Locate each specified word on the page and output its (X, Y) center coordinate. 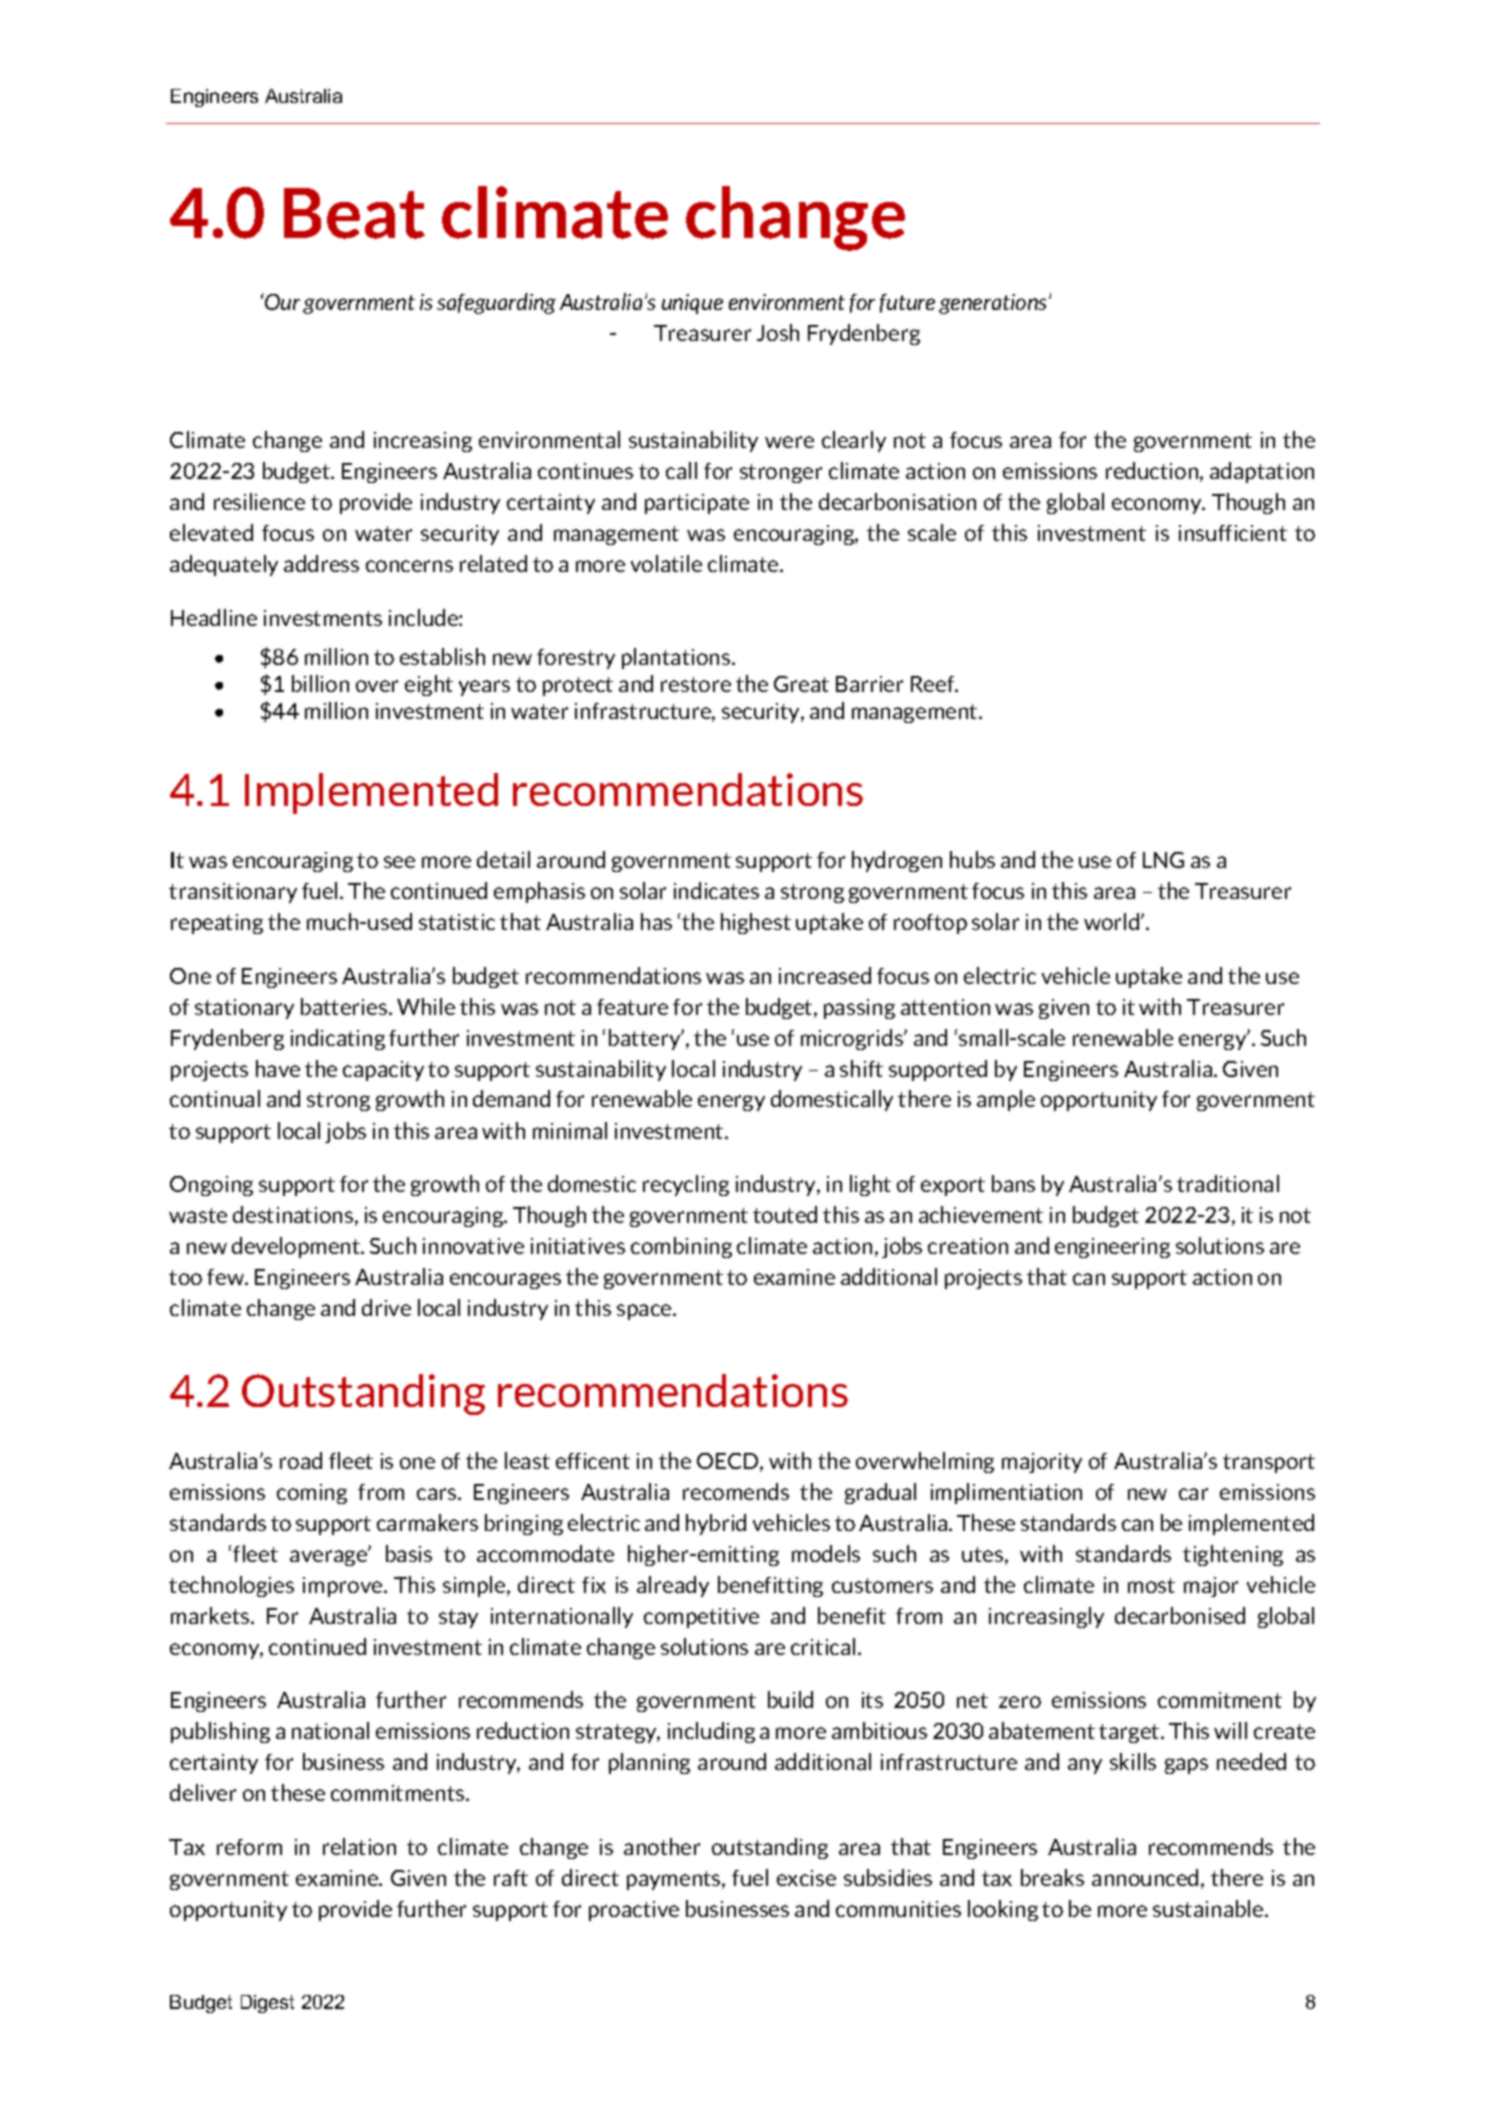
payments (675, 1880)
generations (994, 304)
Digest (267, 2004)
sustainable (1209, 1908)
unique (692, 304)
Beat (354, 213)
